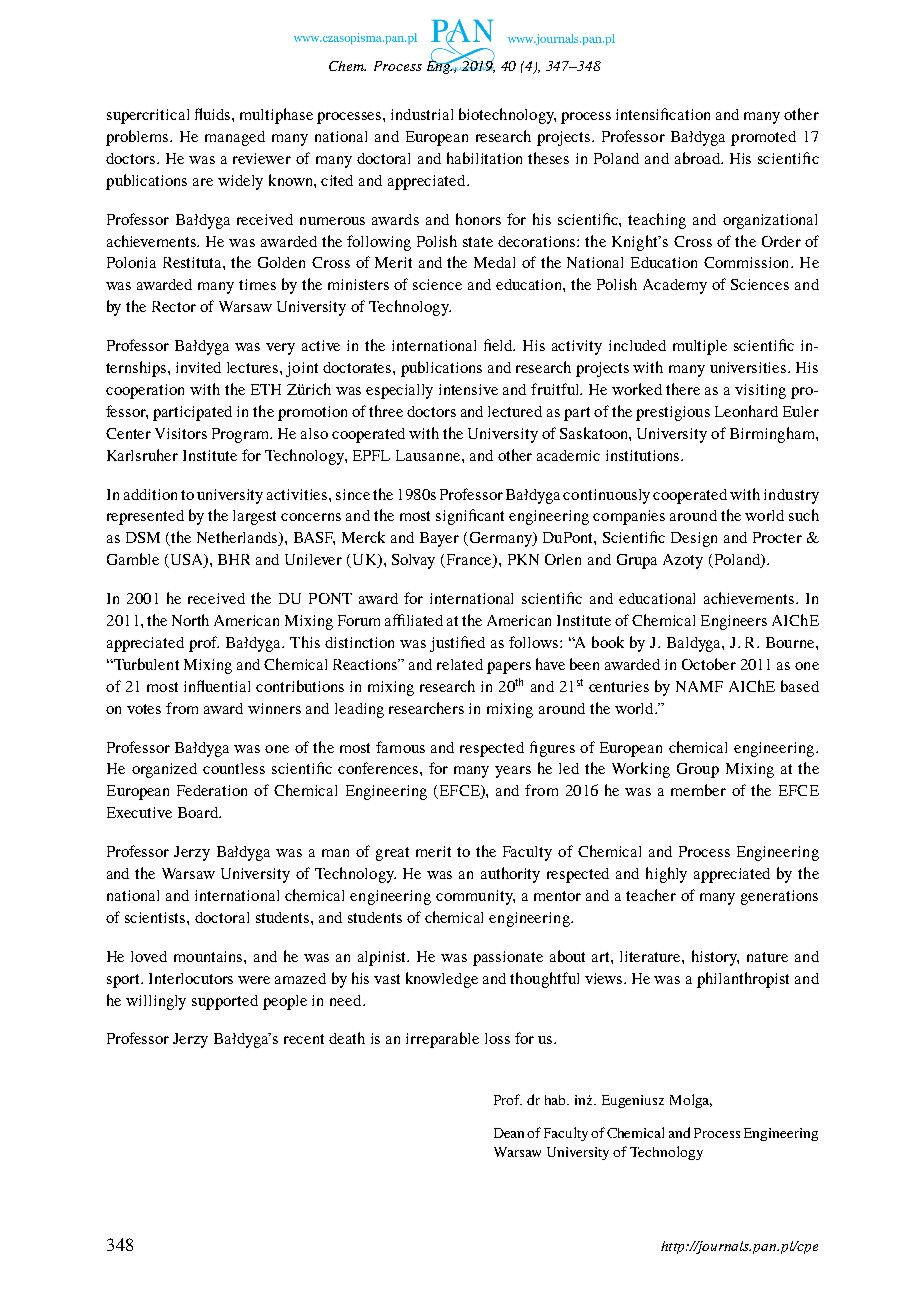 Image resolution: width=924 pixels, height=1308 pixels. Describe the element at coordinates (734, 622) in the page. I see `Engineers` at that location.
